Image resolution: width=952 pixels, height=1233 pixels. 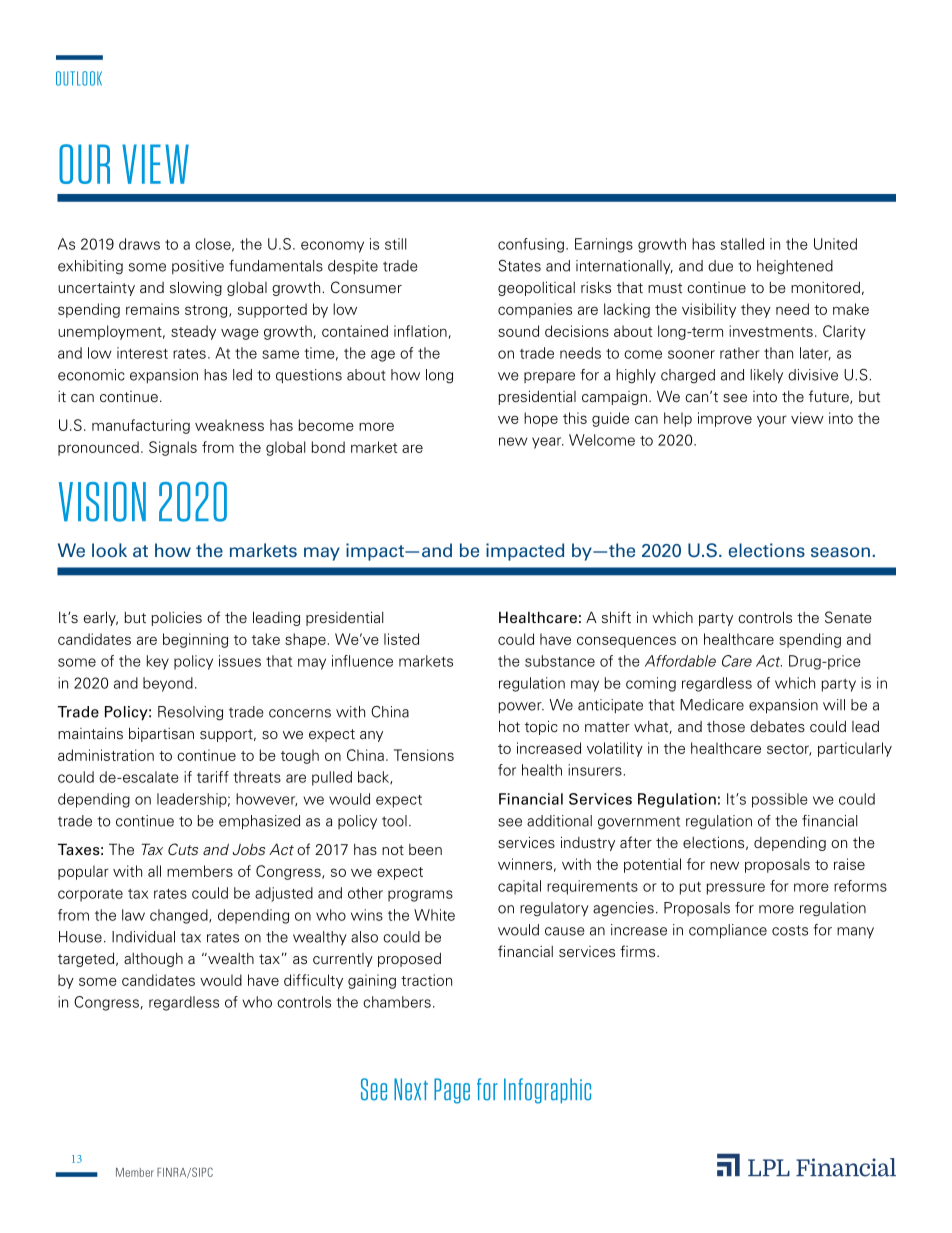 I want to click on positive, so click(x=198, y=267).
